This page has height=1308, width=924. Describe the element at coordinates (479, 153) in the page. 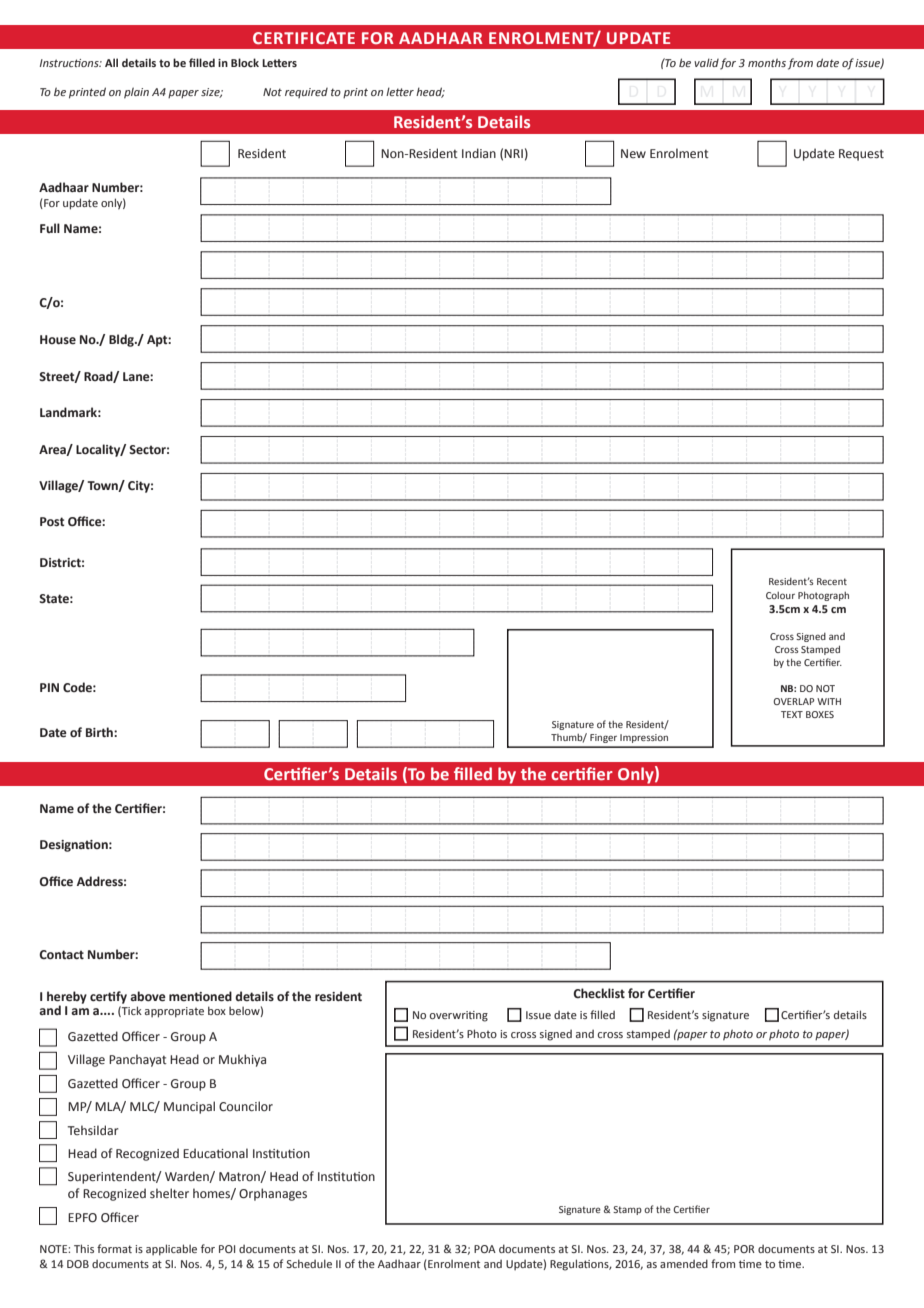

I see `Indian` at that location.
